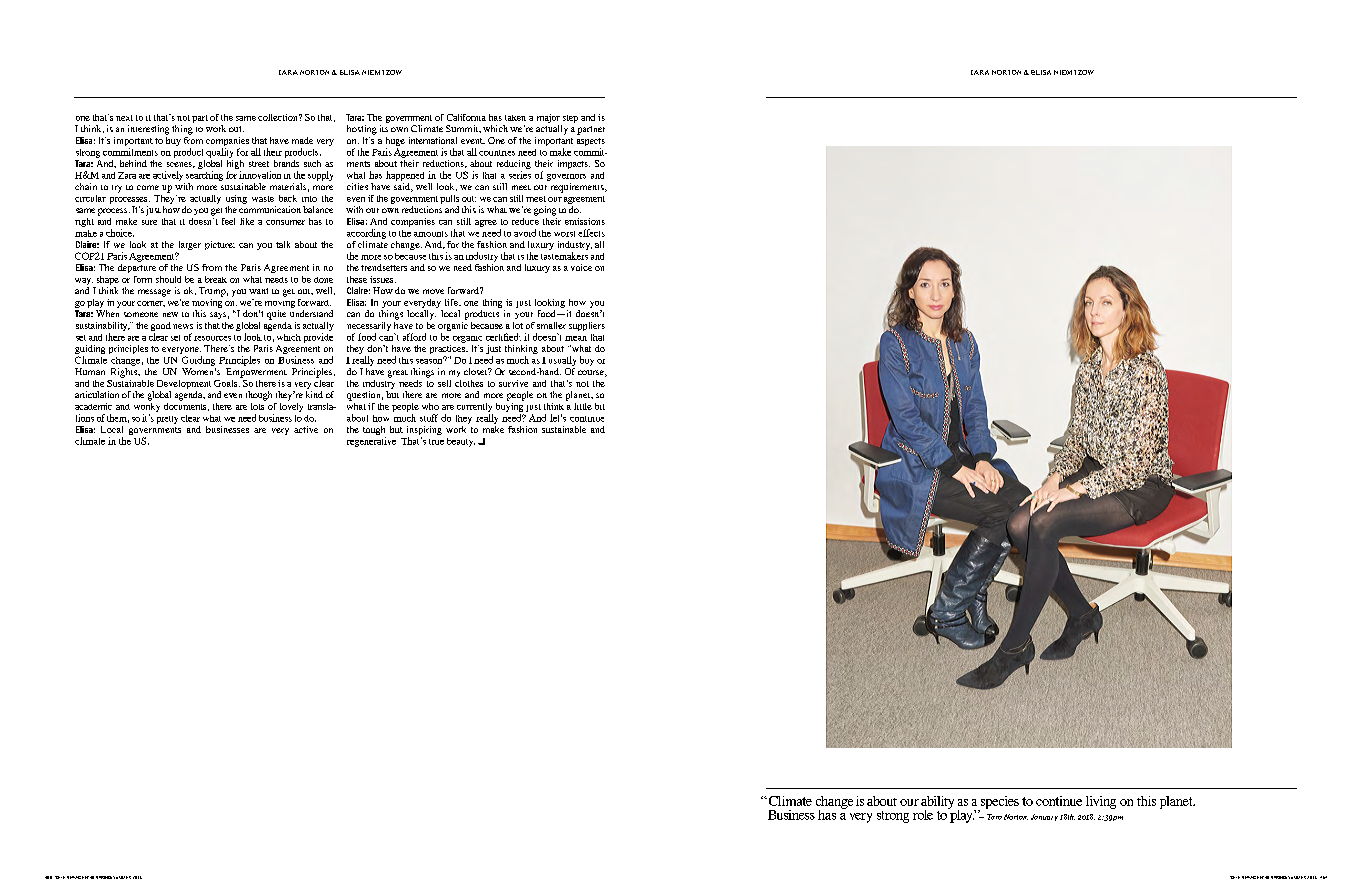  I want to click on impacts, so click(574, 164).
